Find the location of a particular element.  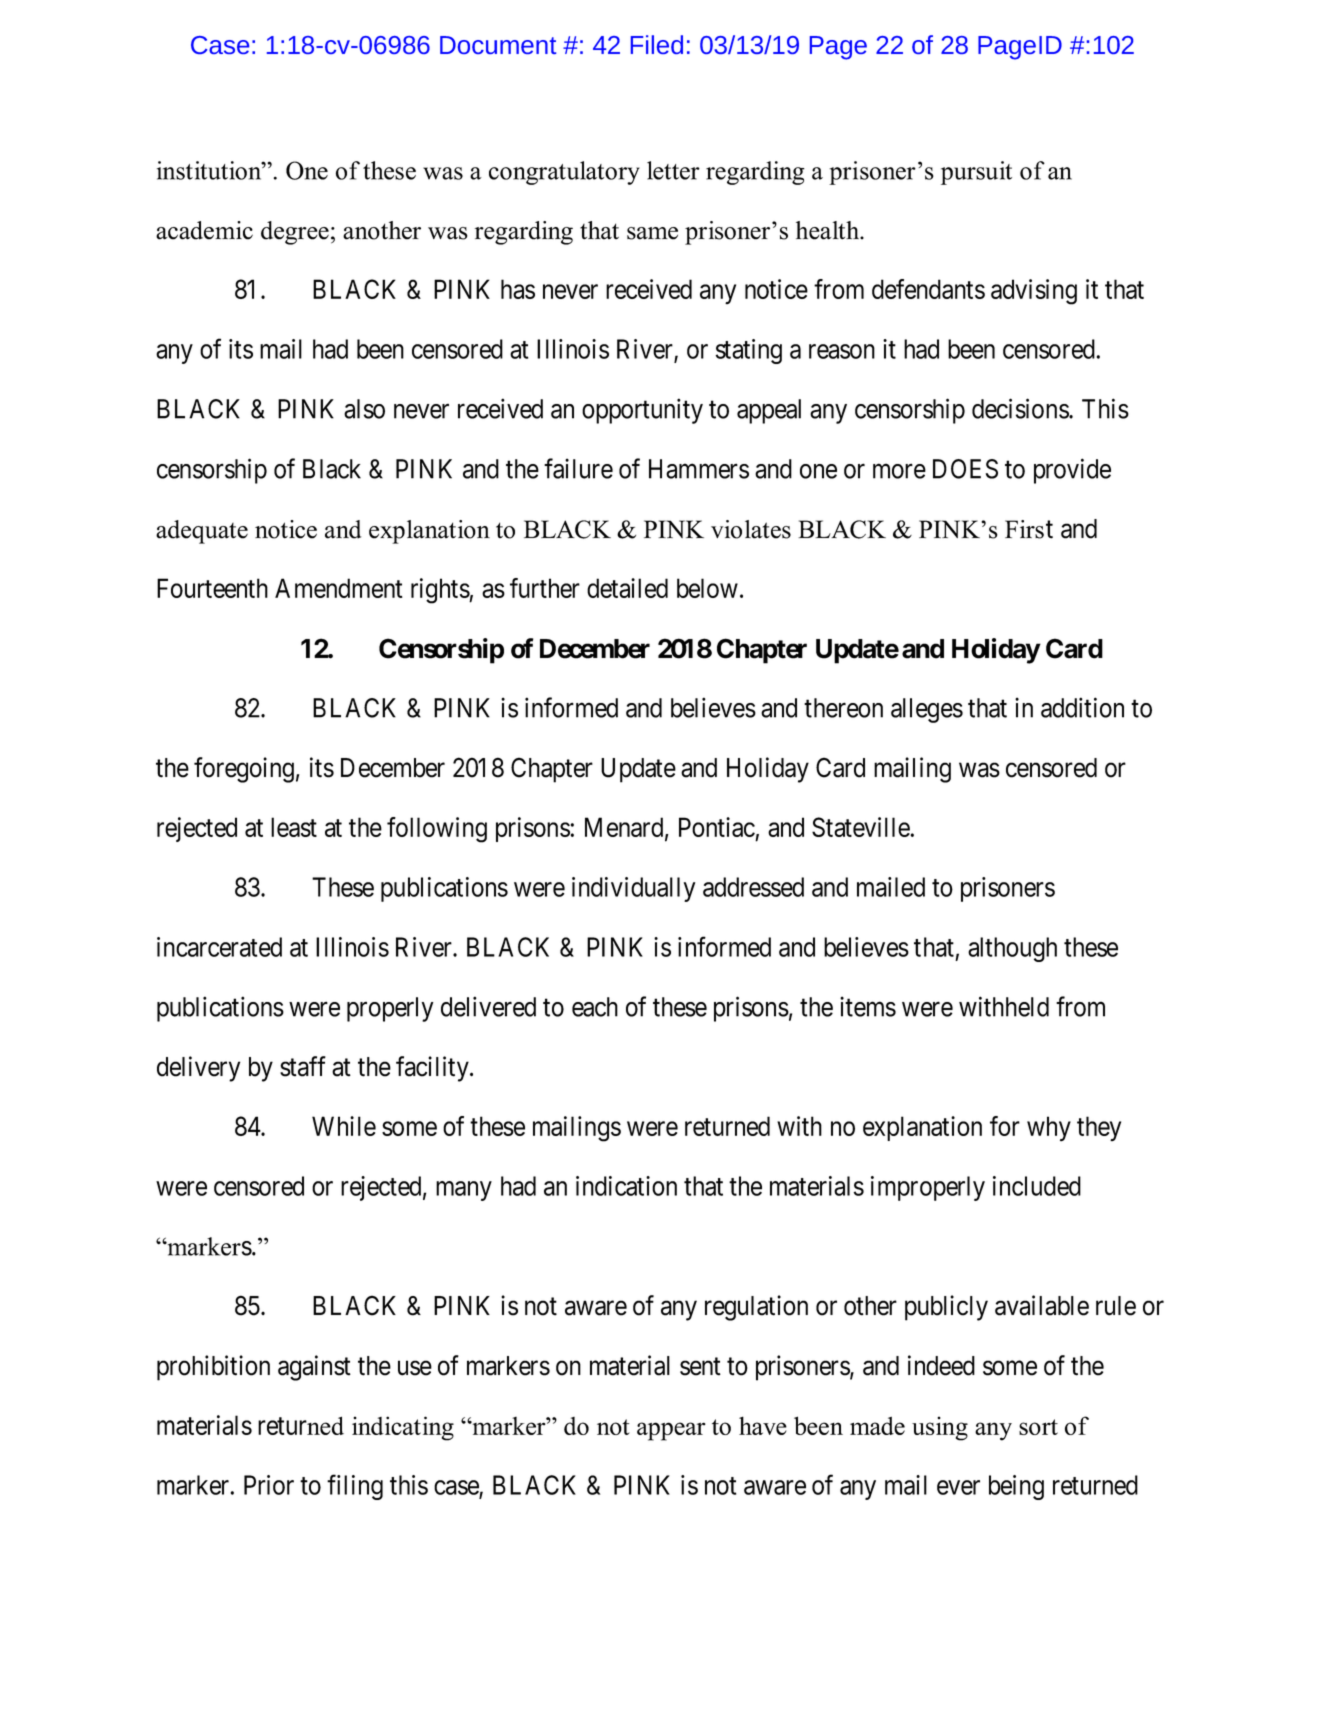

foregoing is located at coordinates (244, 770).
